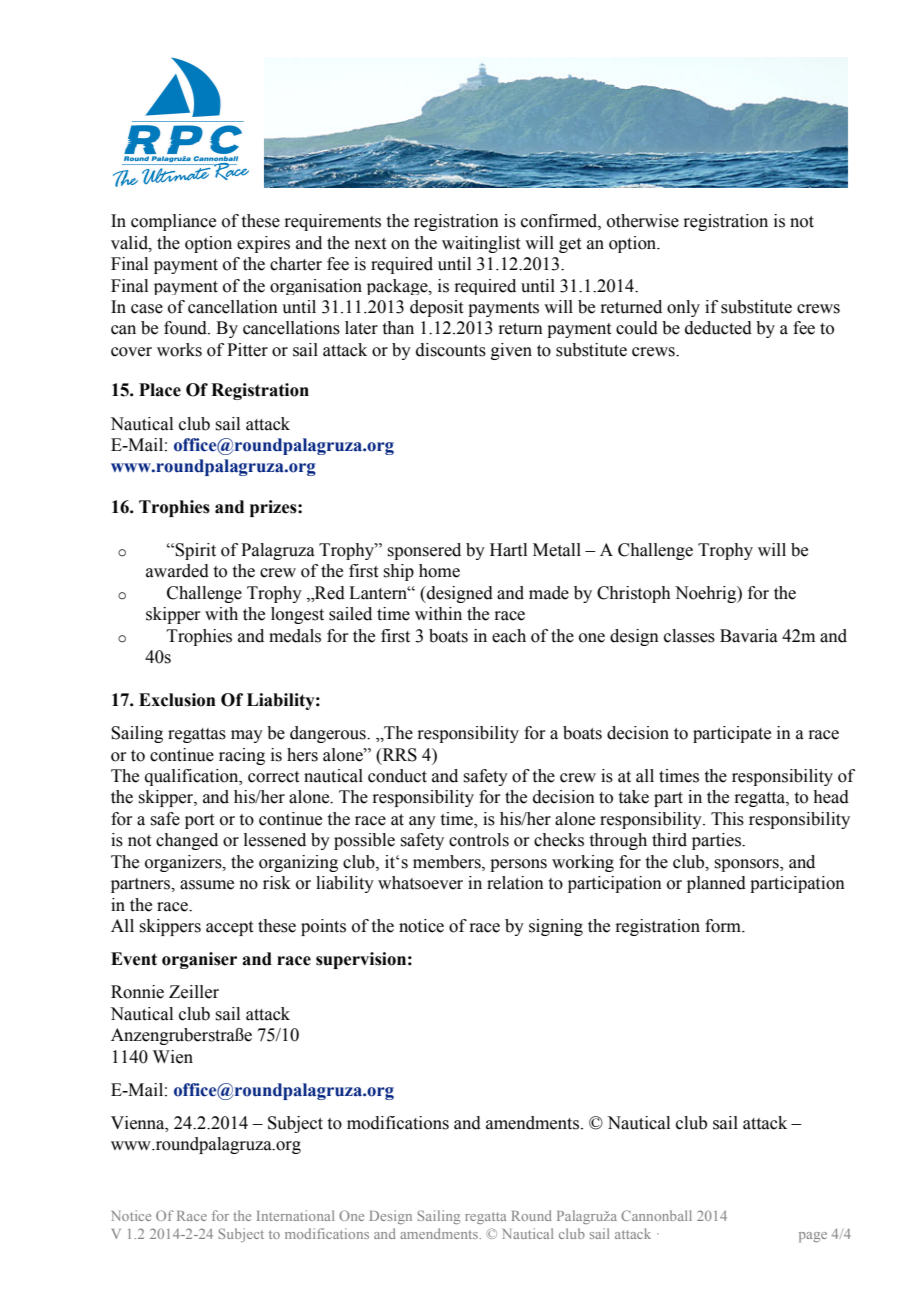 The width and height of the page is (924, 1308). I want to click on may, so click(247, 736).
